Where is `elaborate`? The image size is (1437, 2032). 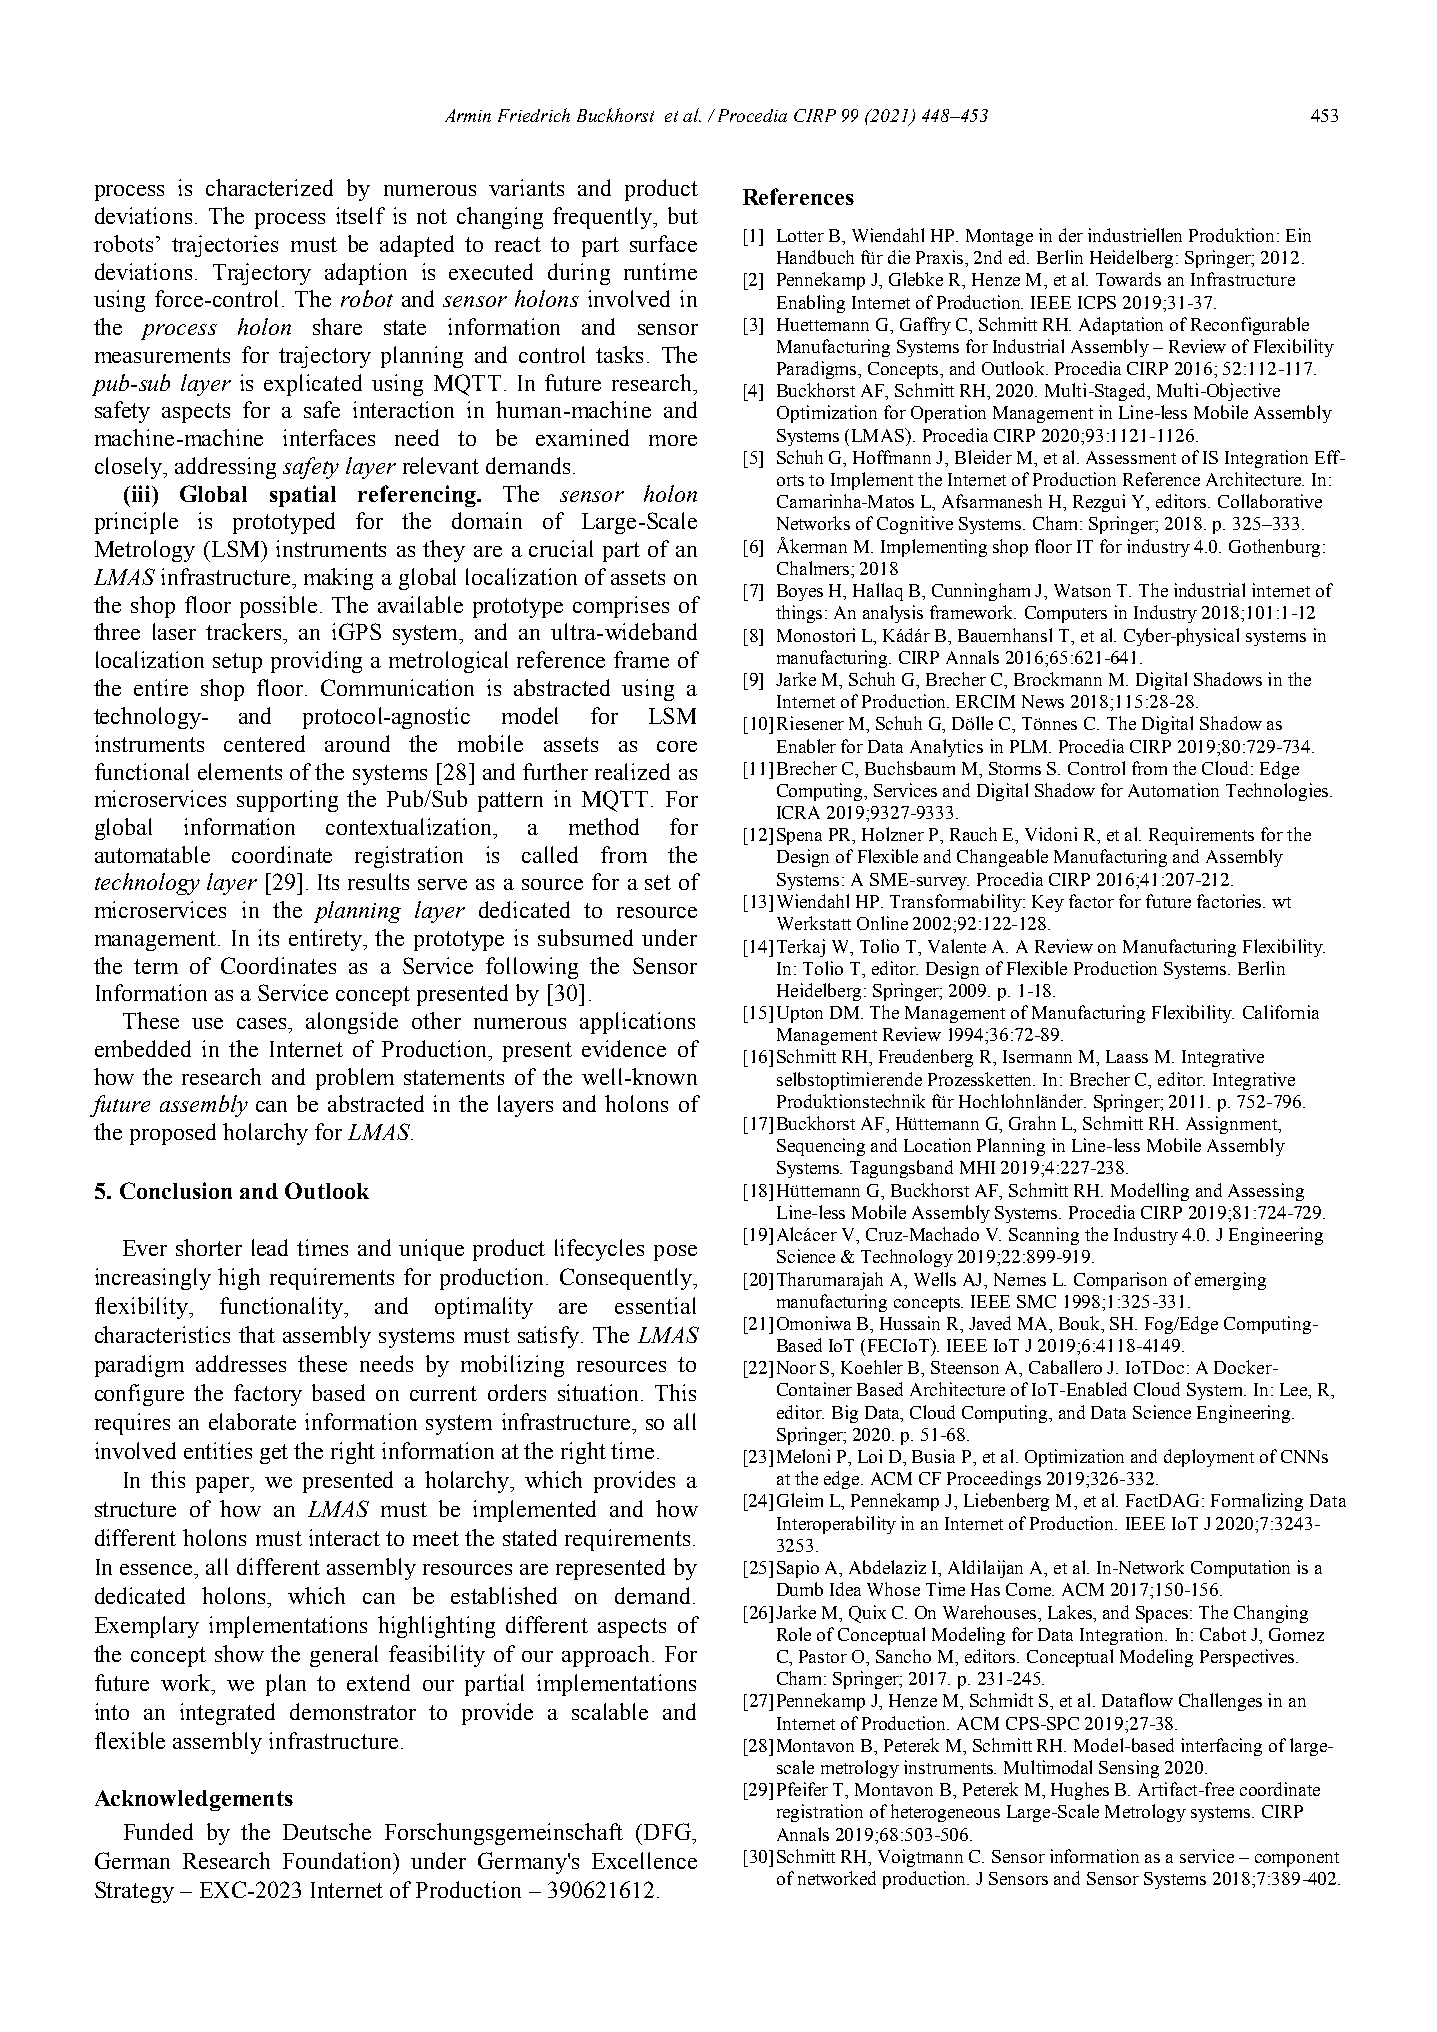 elaborate is located at coordinates (252, 1421).
